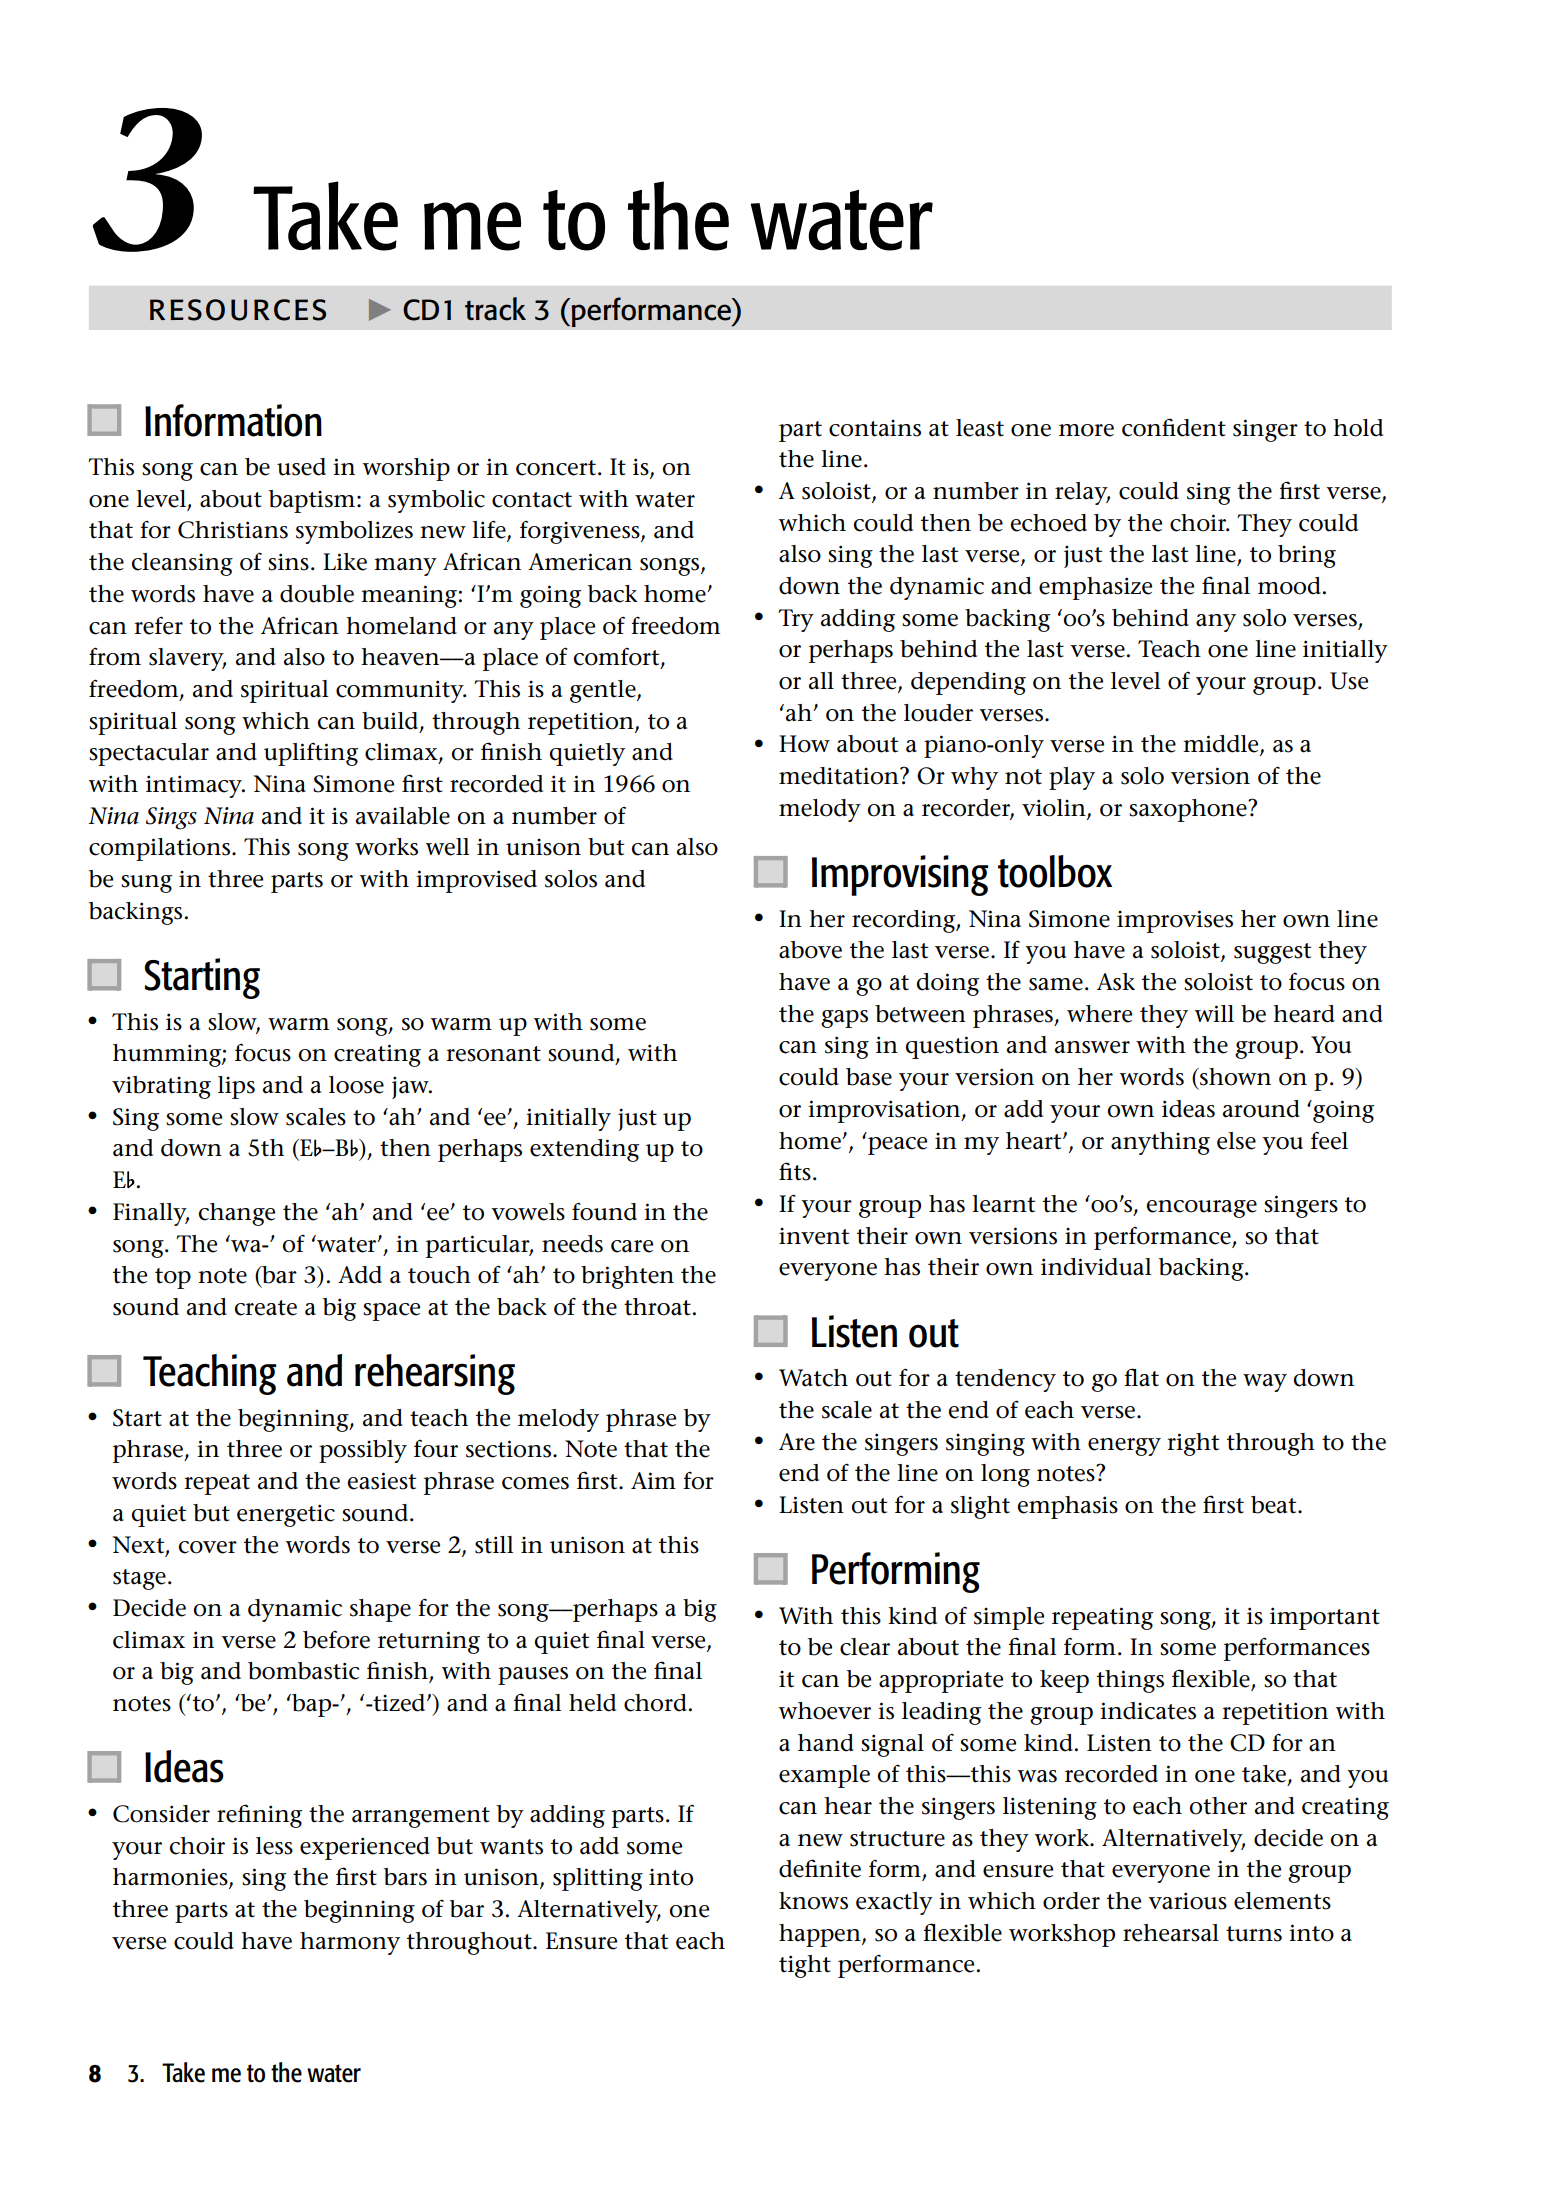 This image has width=1554, height=2200. Describe the element at coordinates (301, 467) in the image. I see `used` at that location.
